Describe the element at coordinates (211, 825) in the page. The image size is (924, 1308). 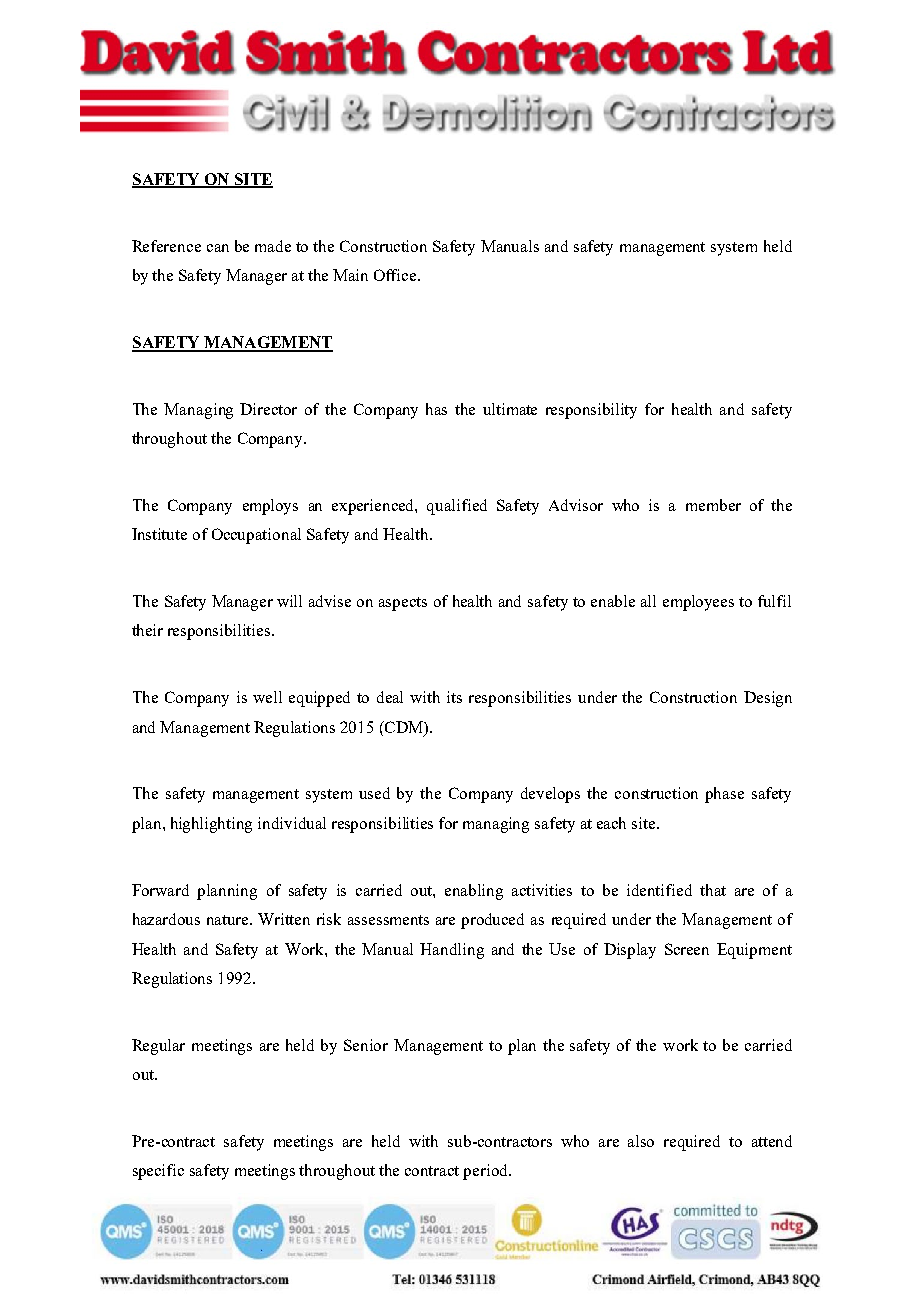
I see `highlighting` at that location.
